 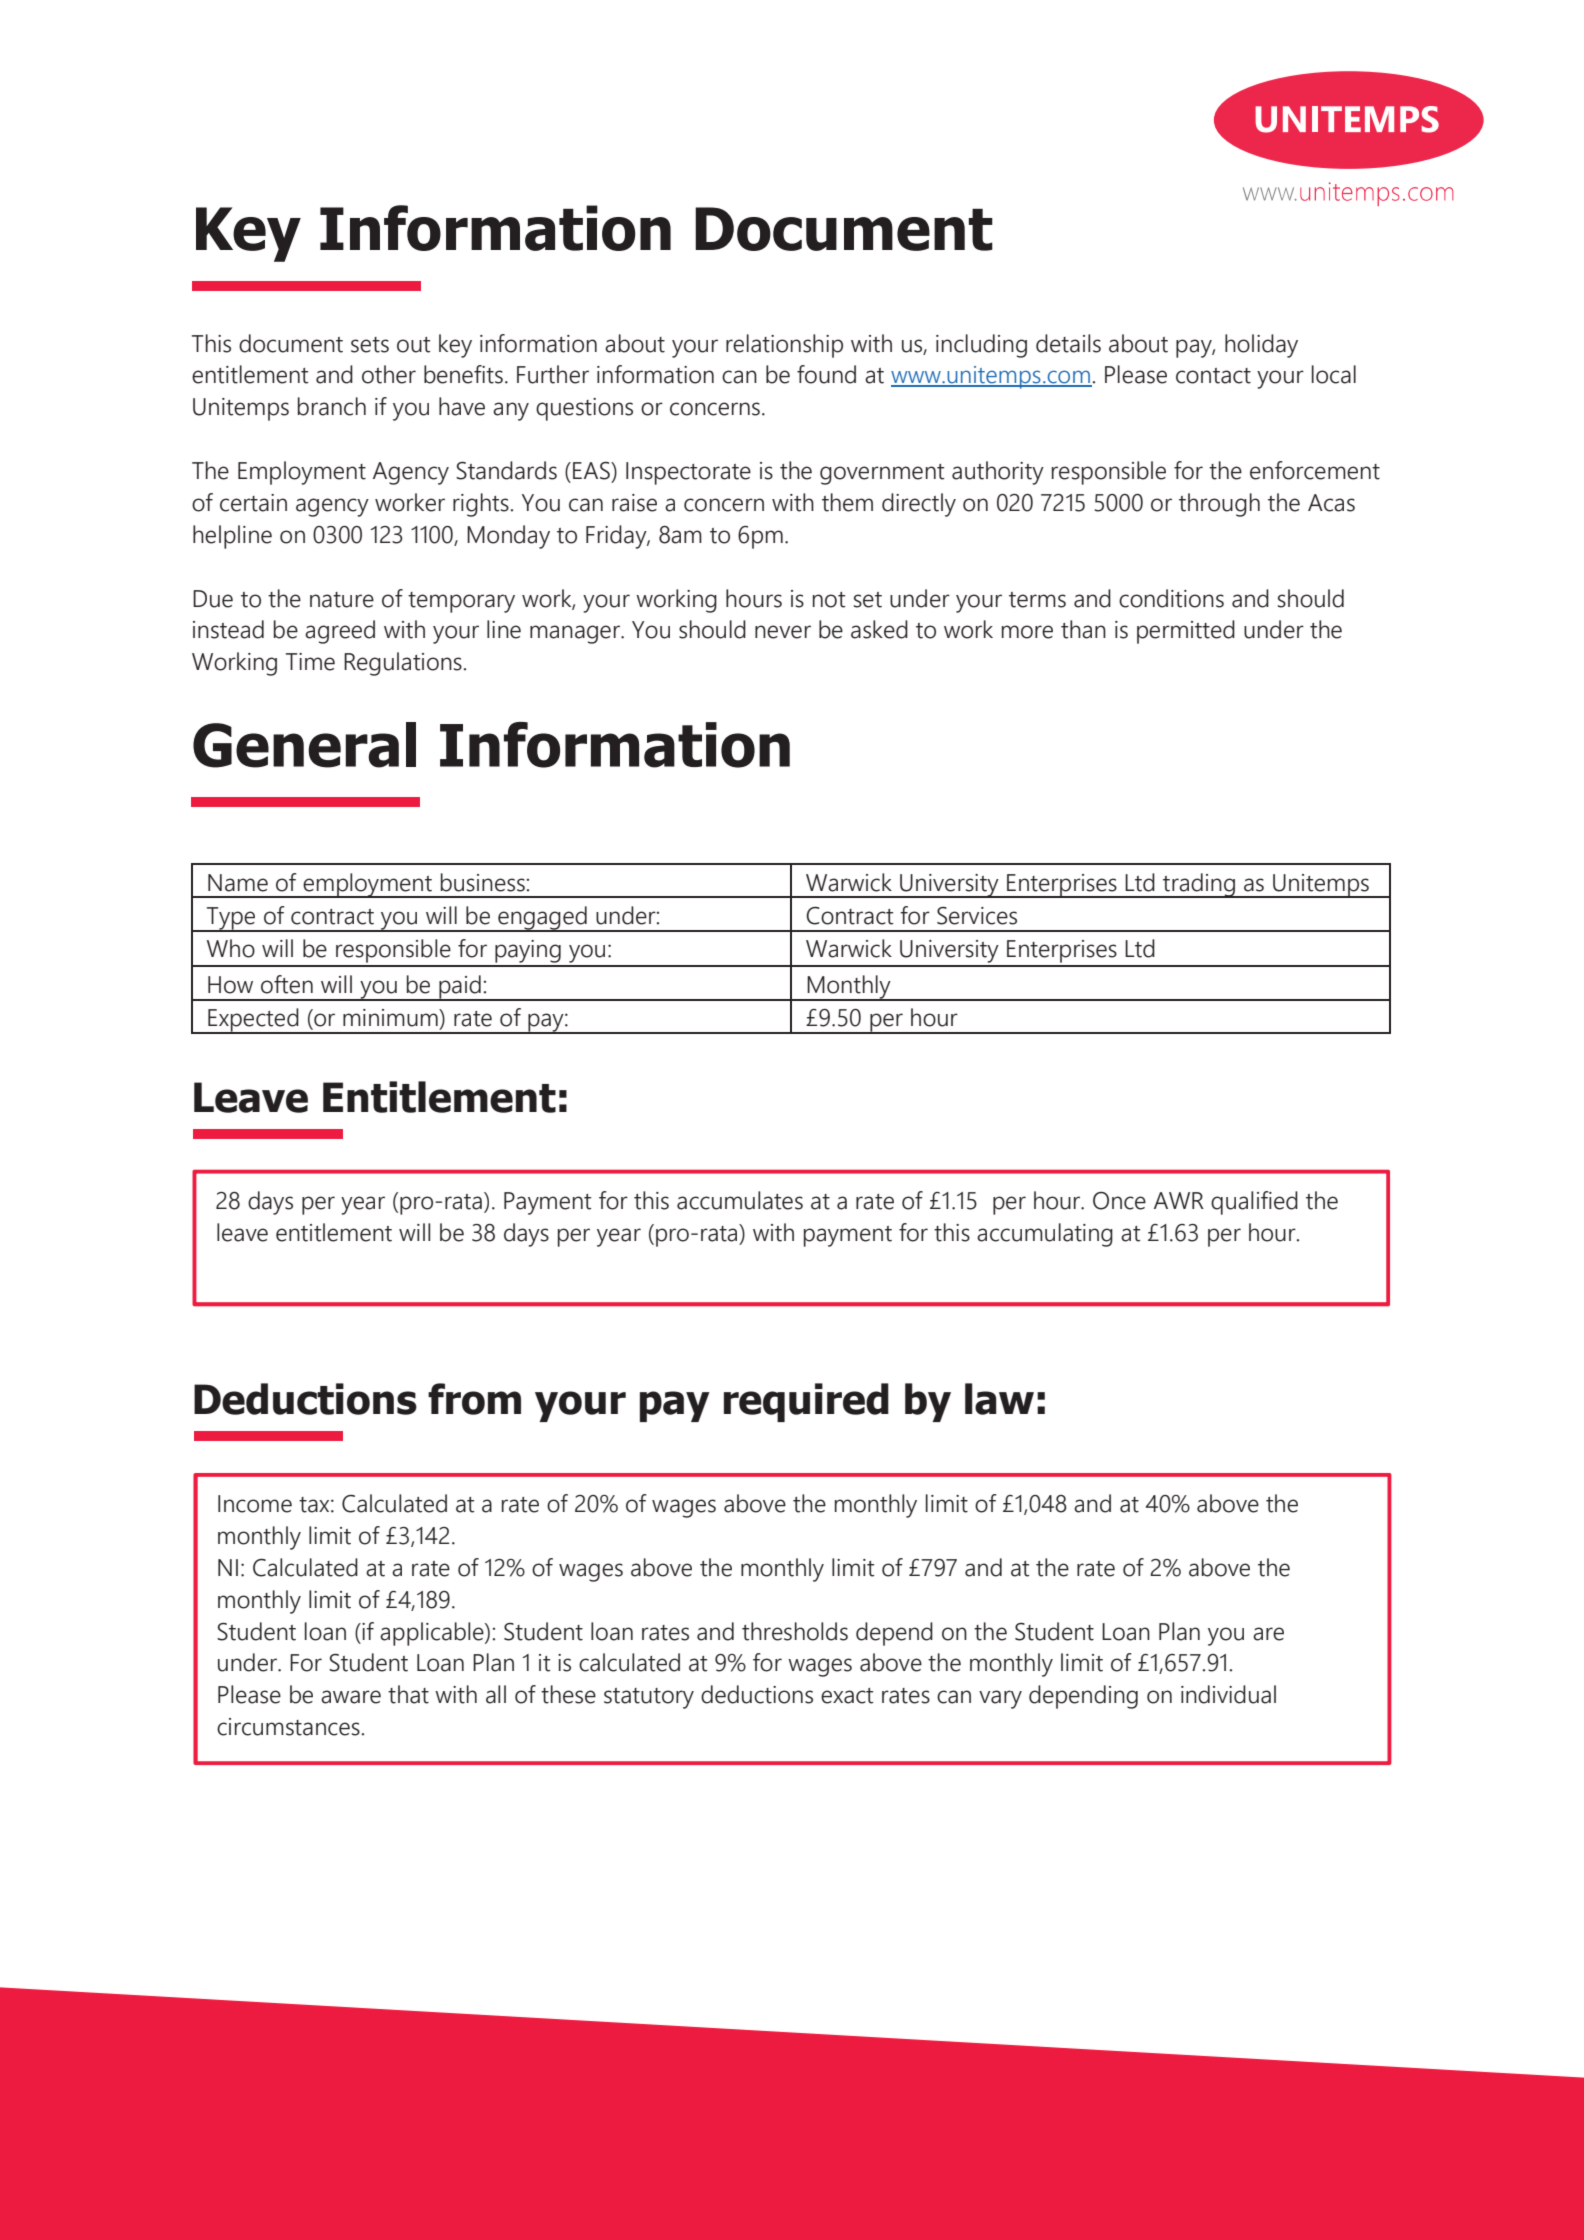 What do you see at coordinates (826, 374) in the image?
I see `found` at bounding box center [826, 374].
